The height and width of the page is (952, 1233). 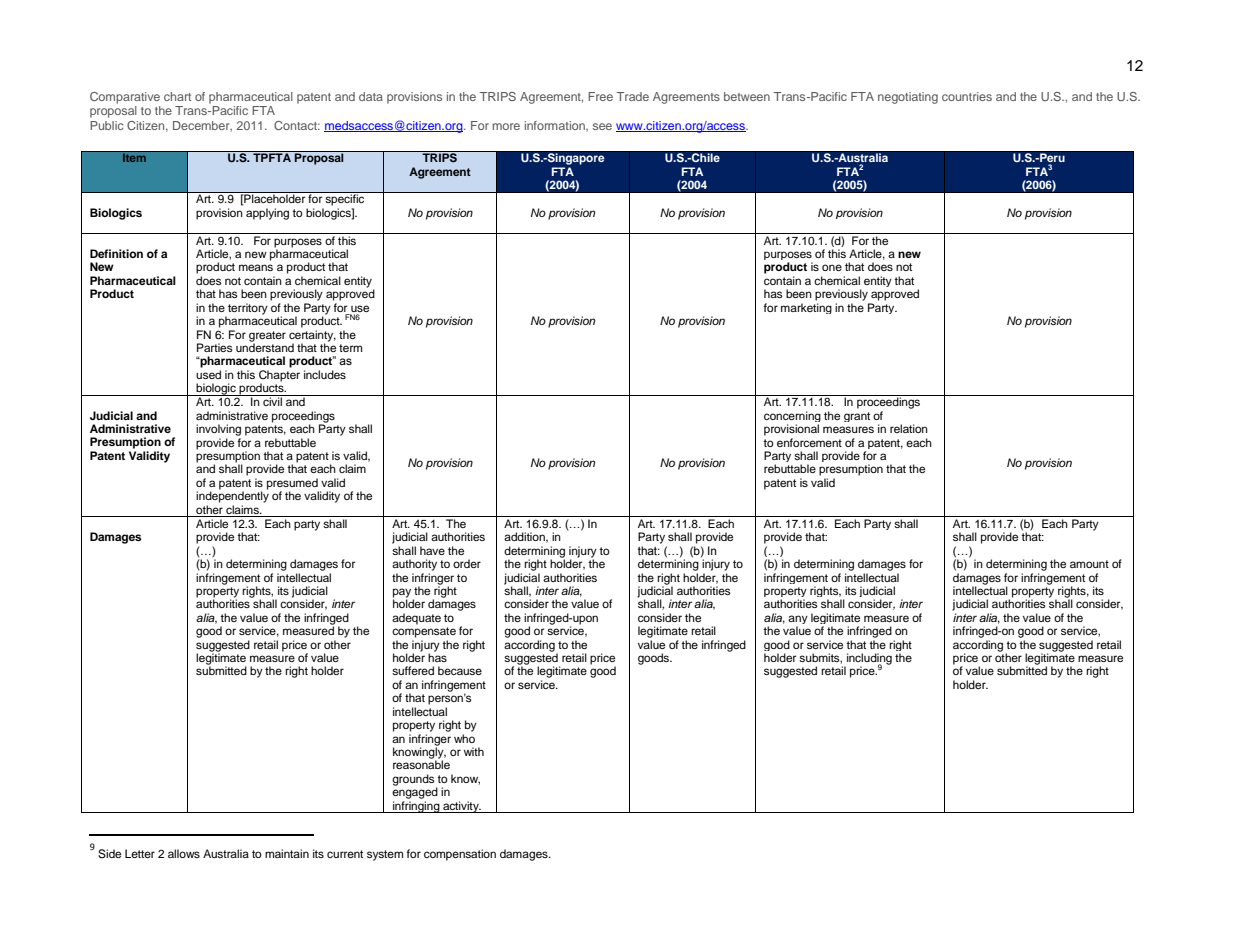 What do you see at coordinates (909, 428) in the page?
I see `relation` at bounding box center [909, 428].
